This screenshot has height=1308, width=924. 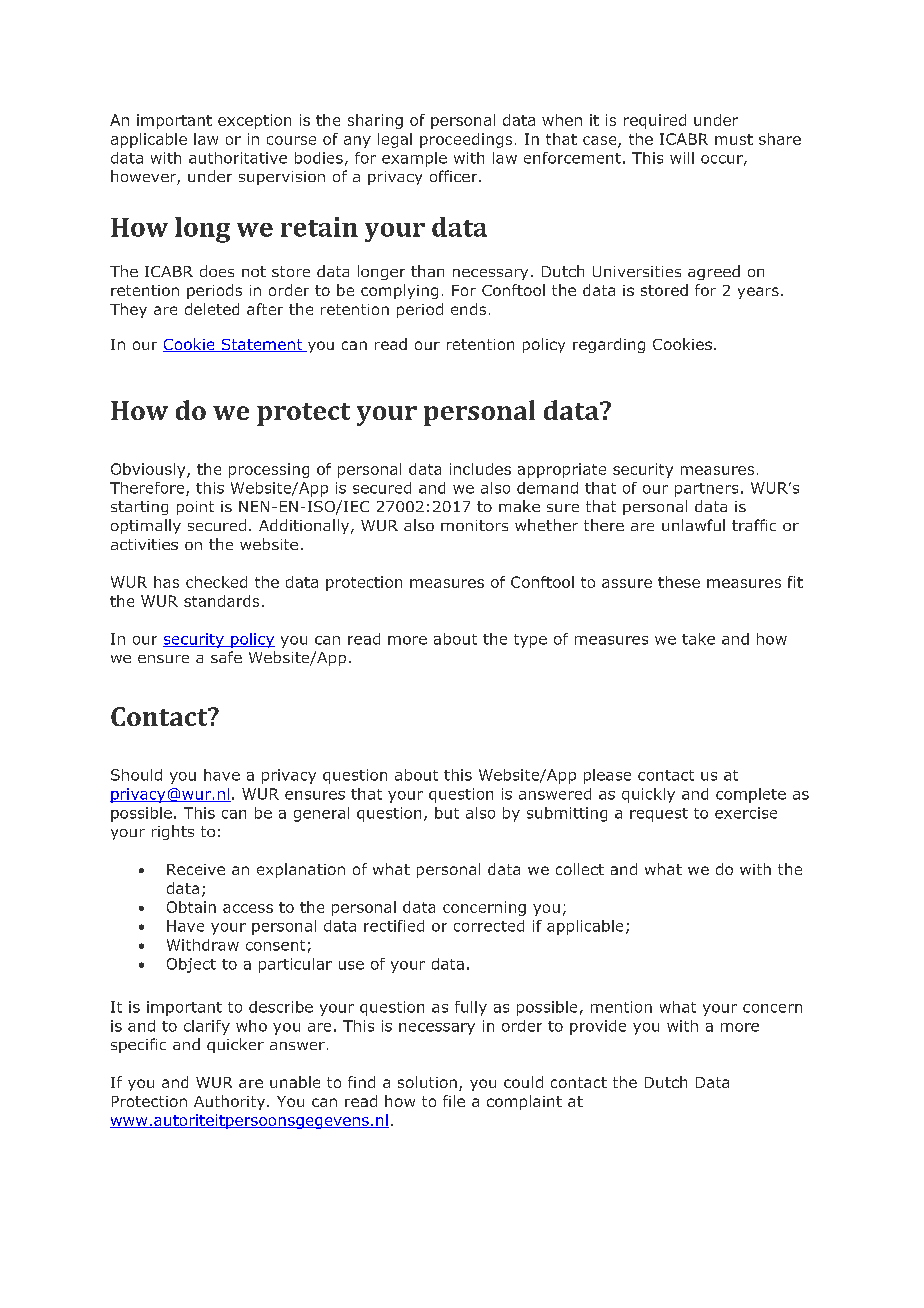 What do you see at coordinates (466, 140) in the screenshot?
I see `proceedings` at bounding box center [466, 140].
